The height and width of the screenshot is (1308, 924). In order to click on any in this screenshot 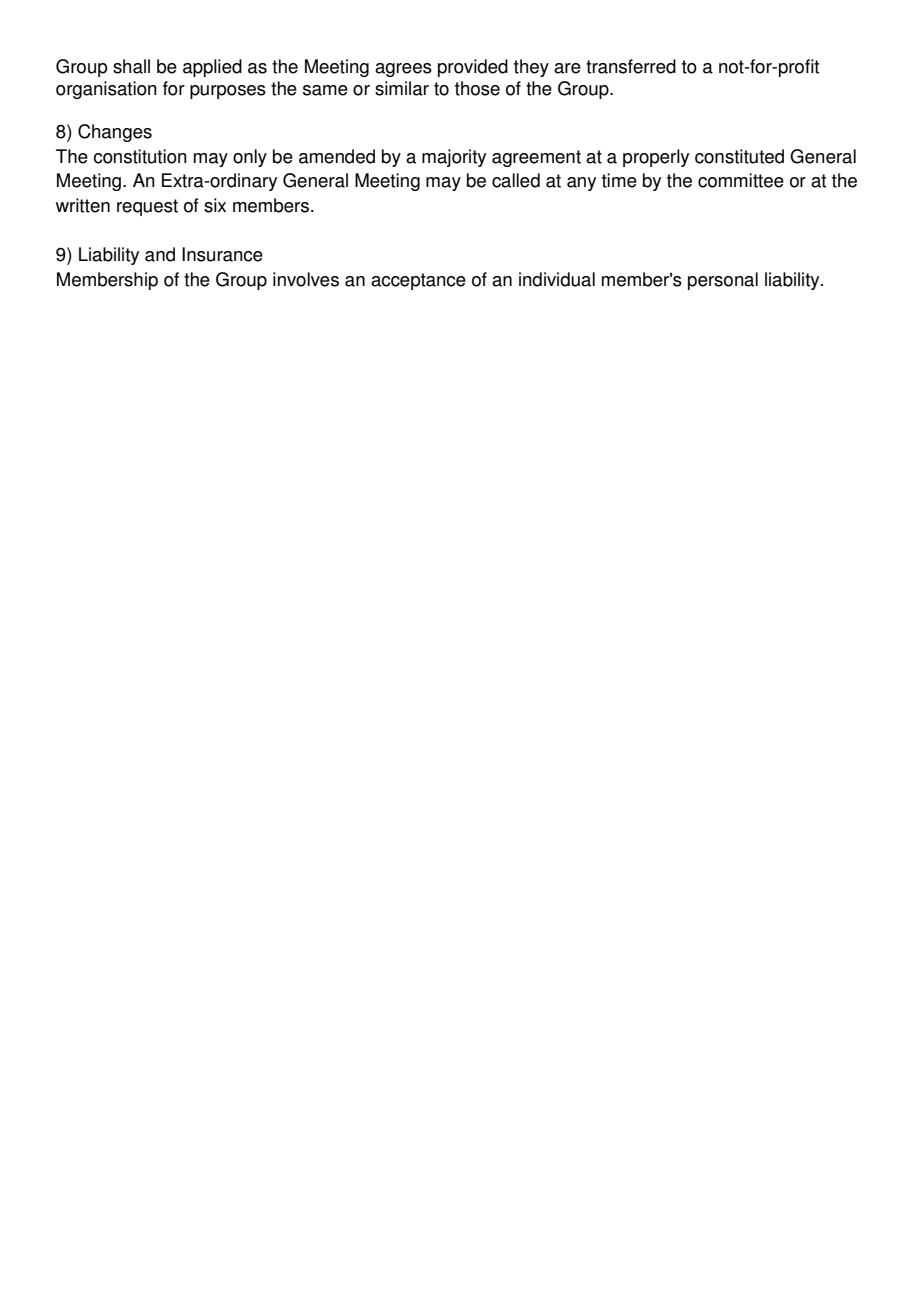, I will do `click(581, 184)`.
